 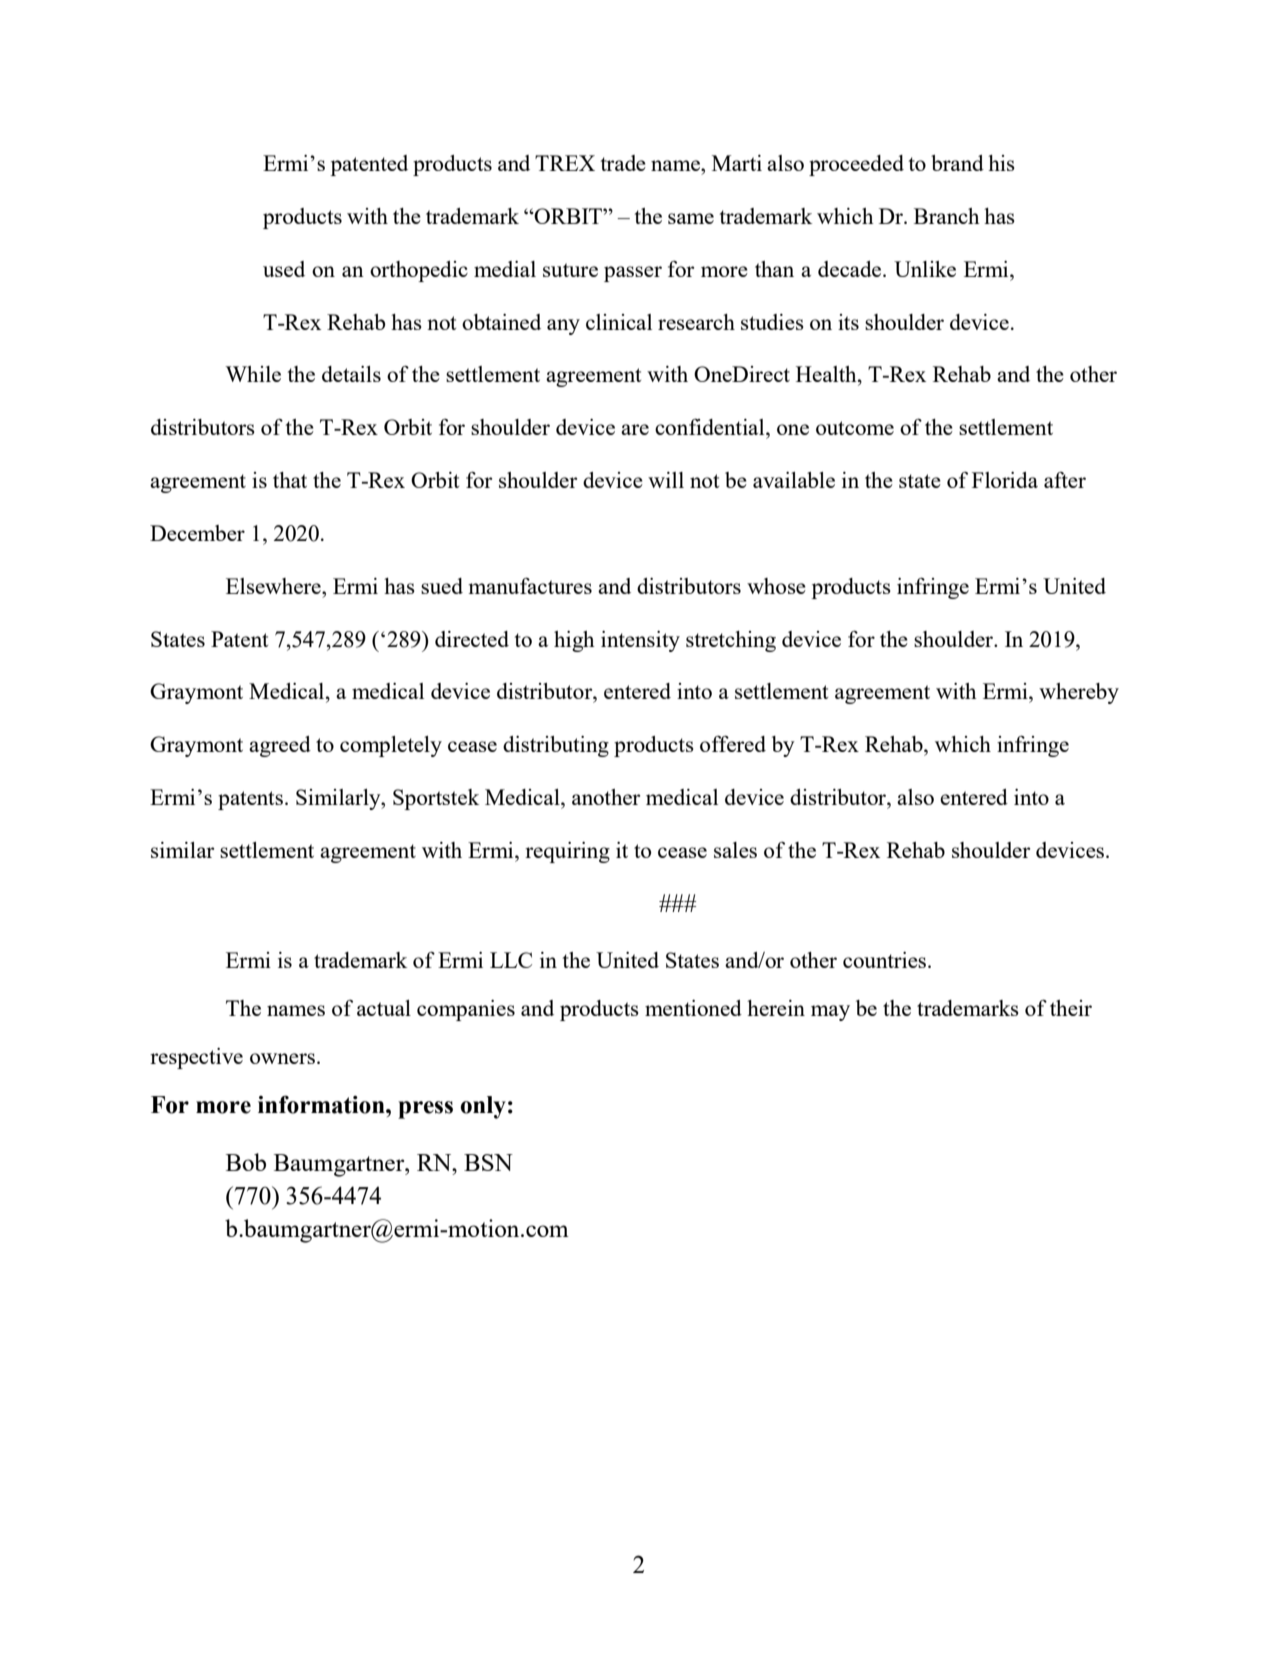 What do you see at coordinates (280, 746) in the page?
I see `agreed` at bounding box center [280, 746].
